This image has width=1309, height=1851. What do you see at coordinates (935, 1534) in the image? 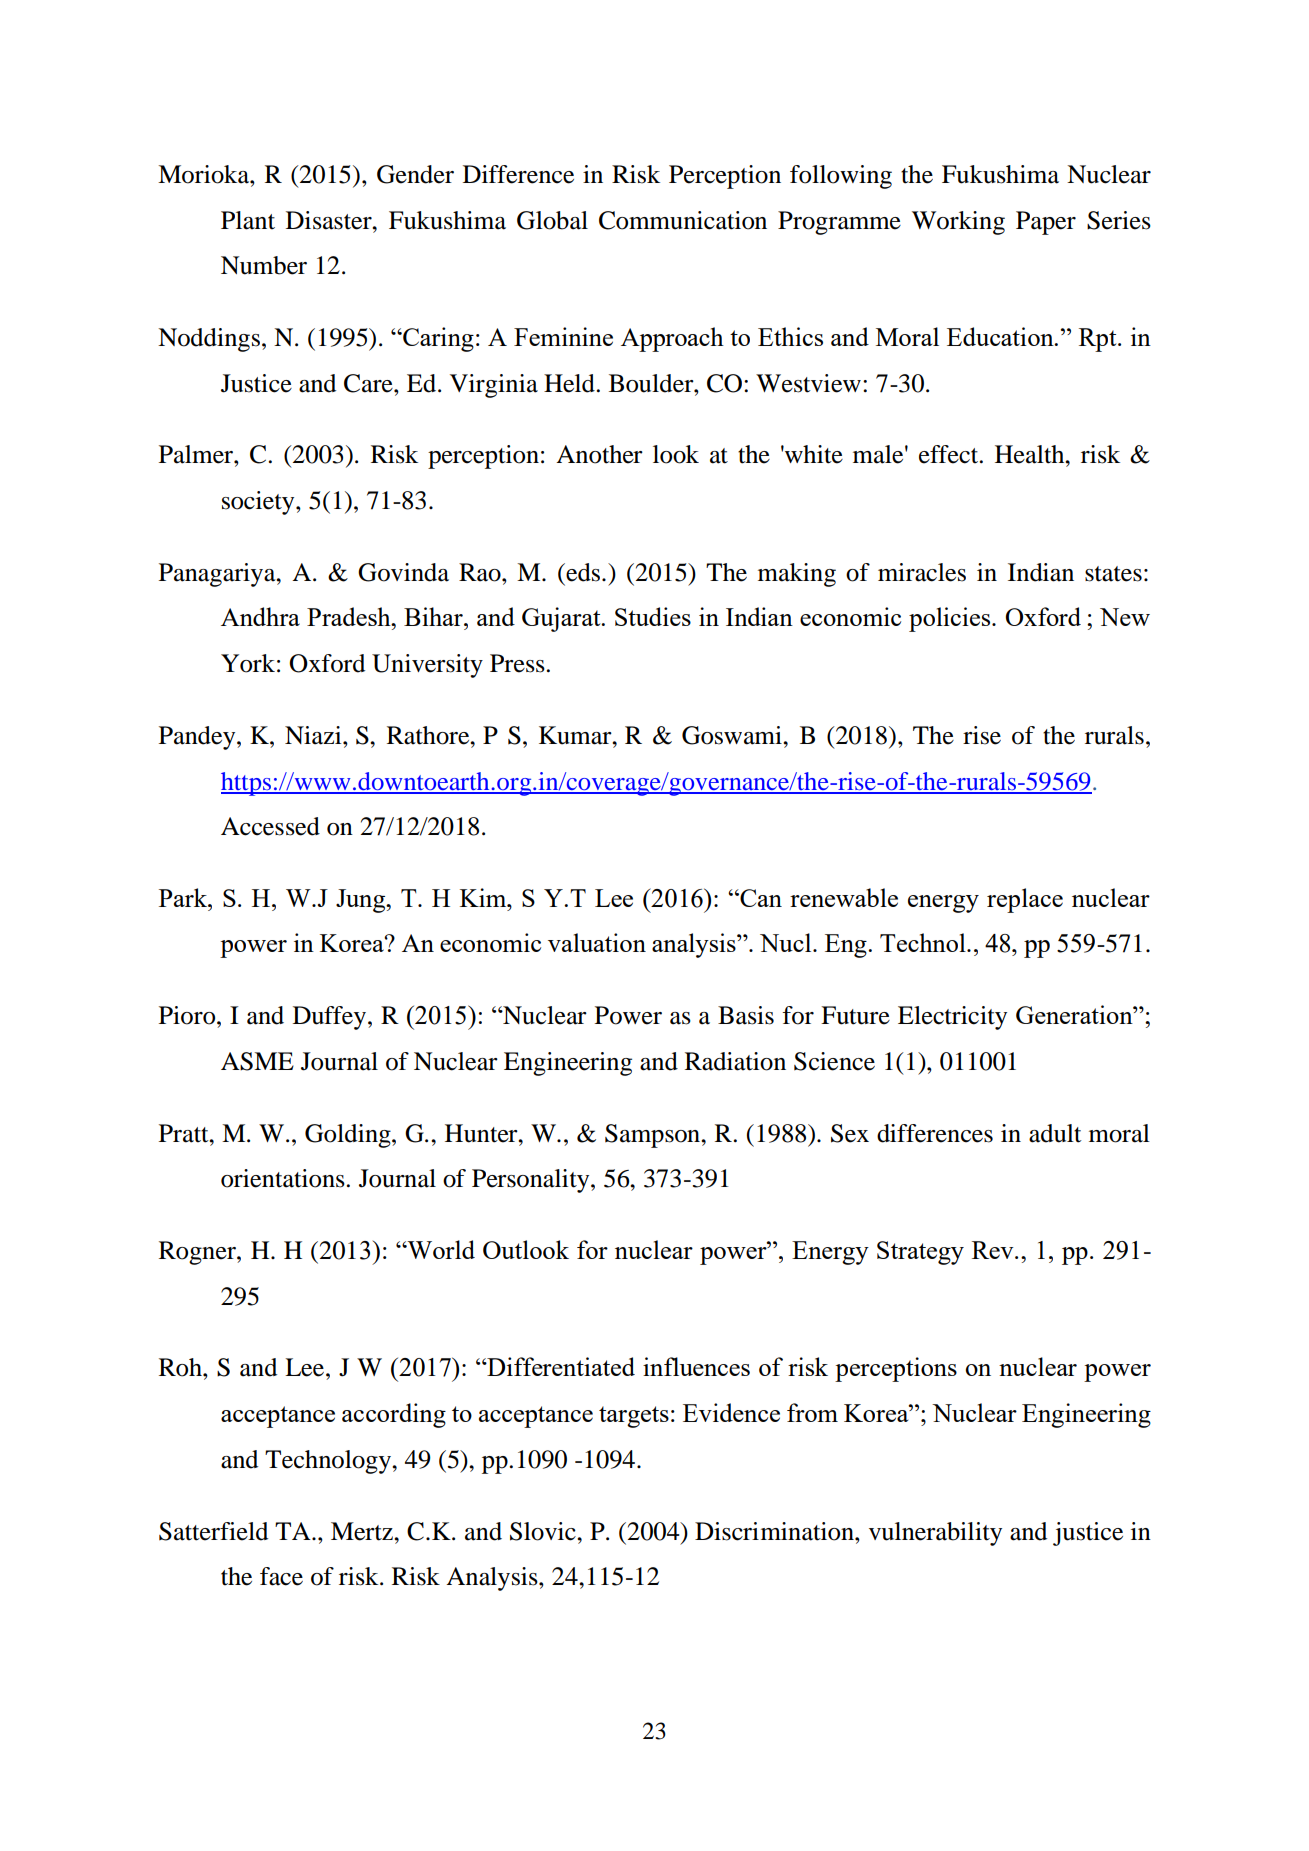
I see `vulnerability` at bounding box center [935, 1534].
